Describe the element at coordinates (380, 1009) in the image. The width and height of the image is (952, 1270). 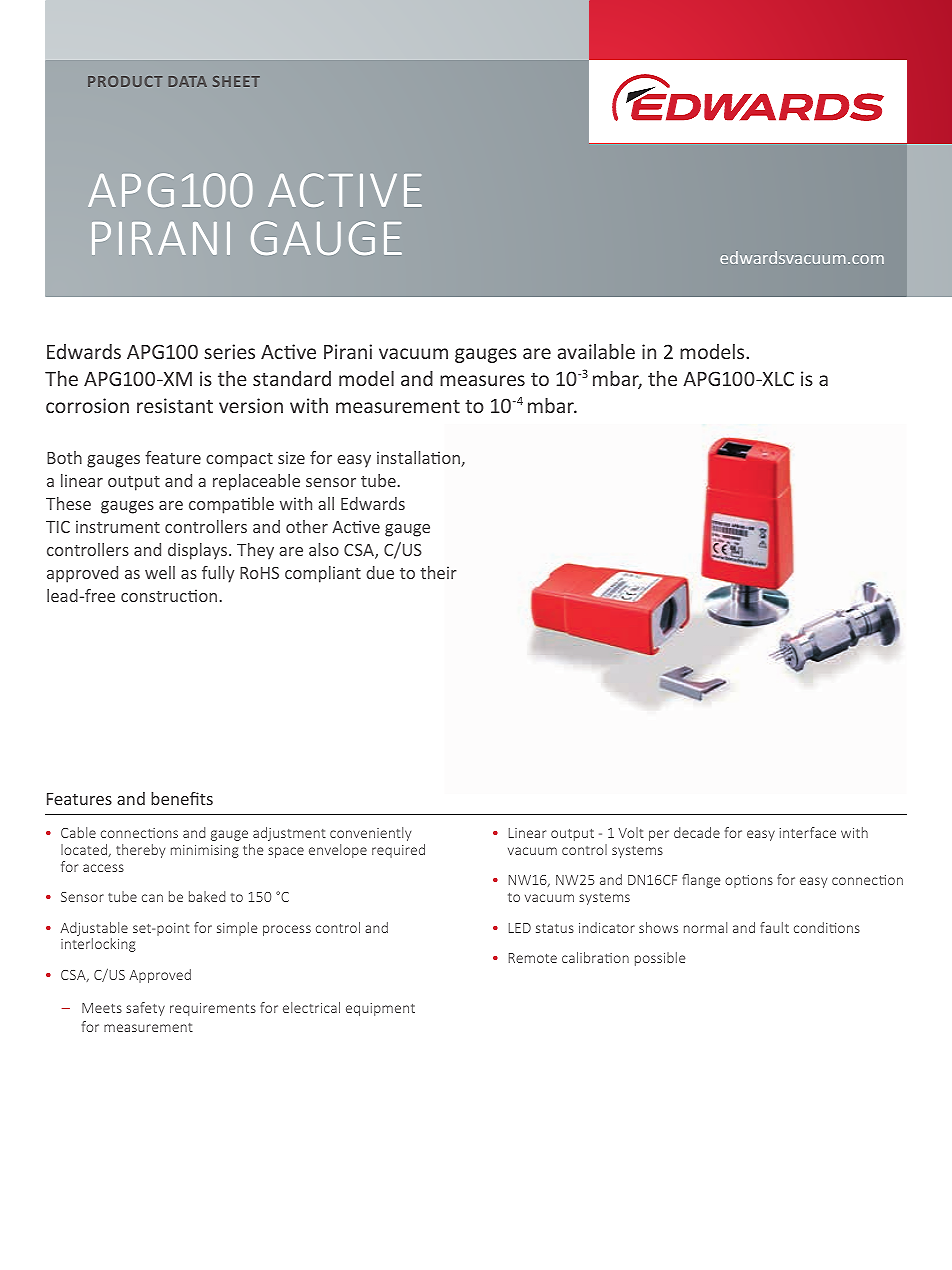
I see `equipment` at that location.
